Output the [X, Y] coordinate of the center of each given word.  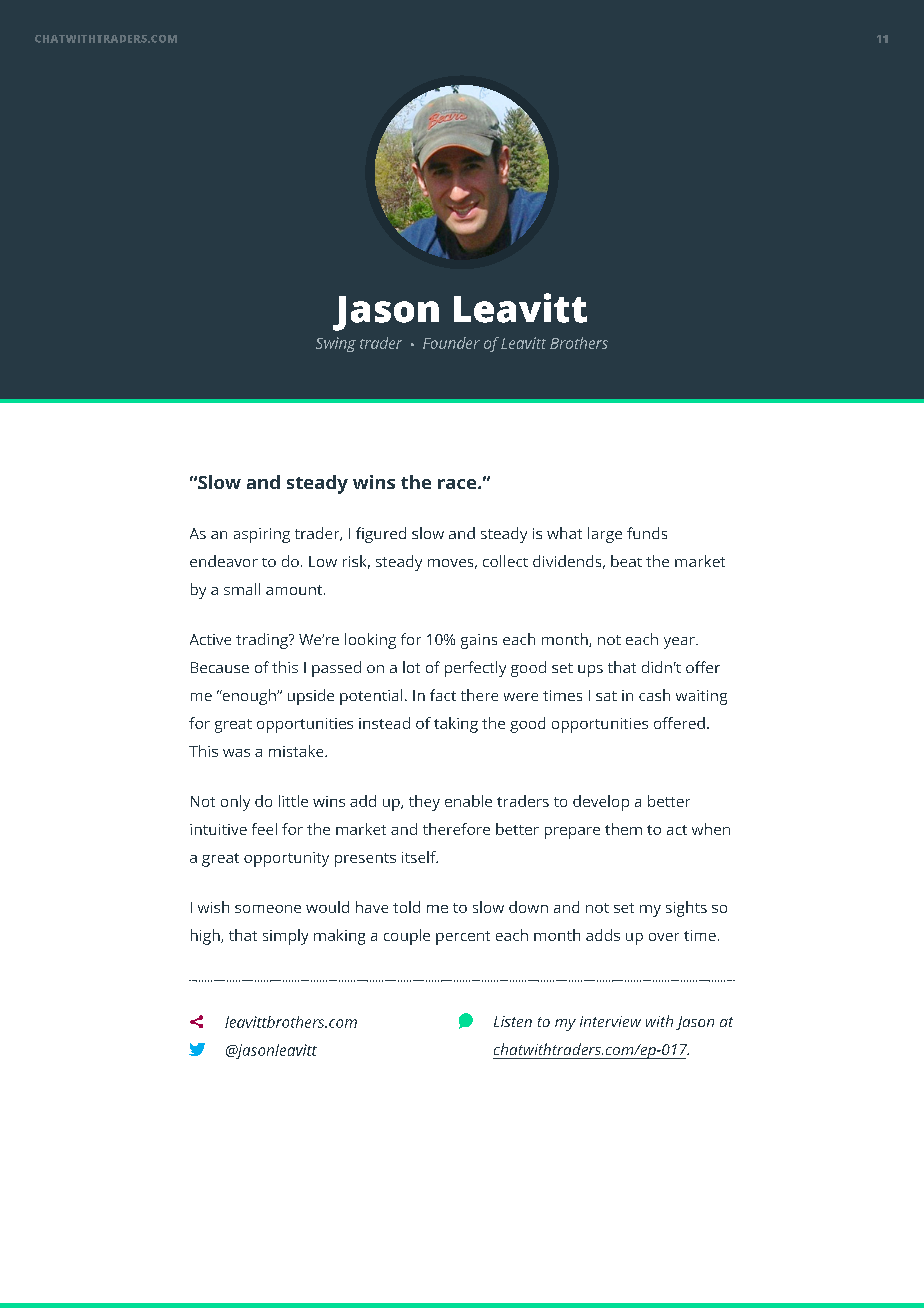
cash [654, 695]
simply [285, 937]
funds [647, 533]
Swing [336, 344]
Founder [451, 343]
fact [443, 695]
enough [249, 697]
